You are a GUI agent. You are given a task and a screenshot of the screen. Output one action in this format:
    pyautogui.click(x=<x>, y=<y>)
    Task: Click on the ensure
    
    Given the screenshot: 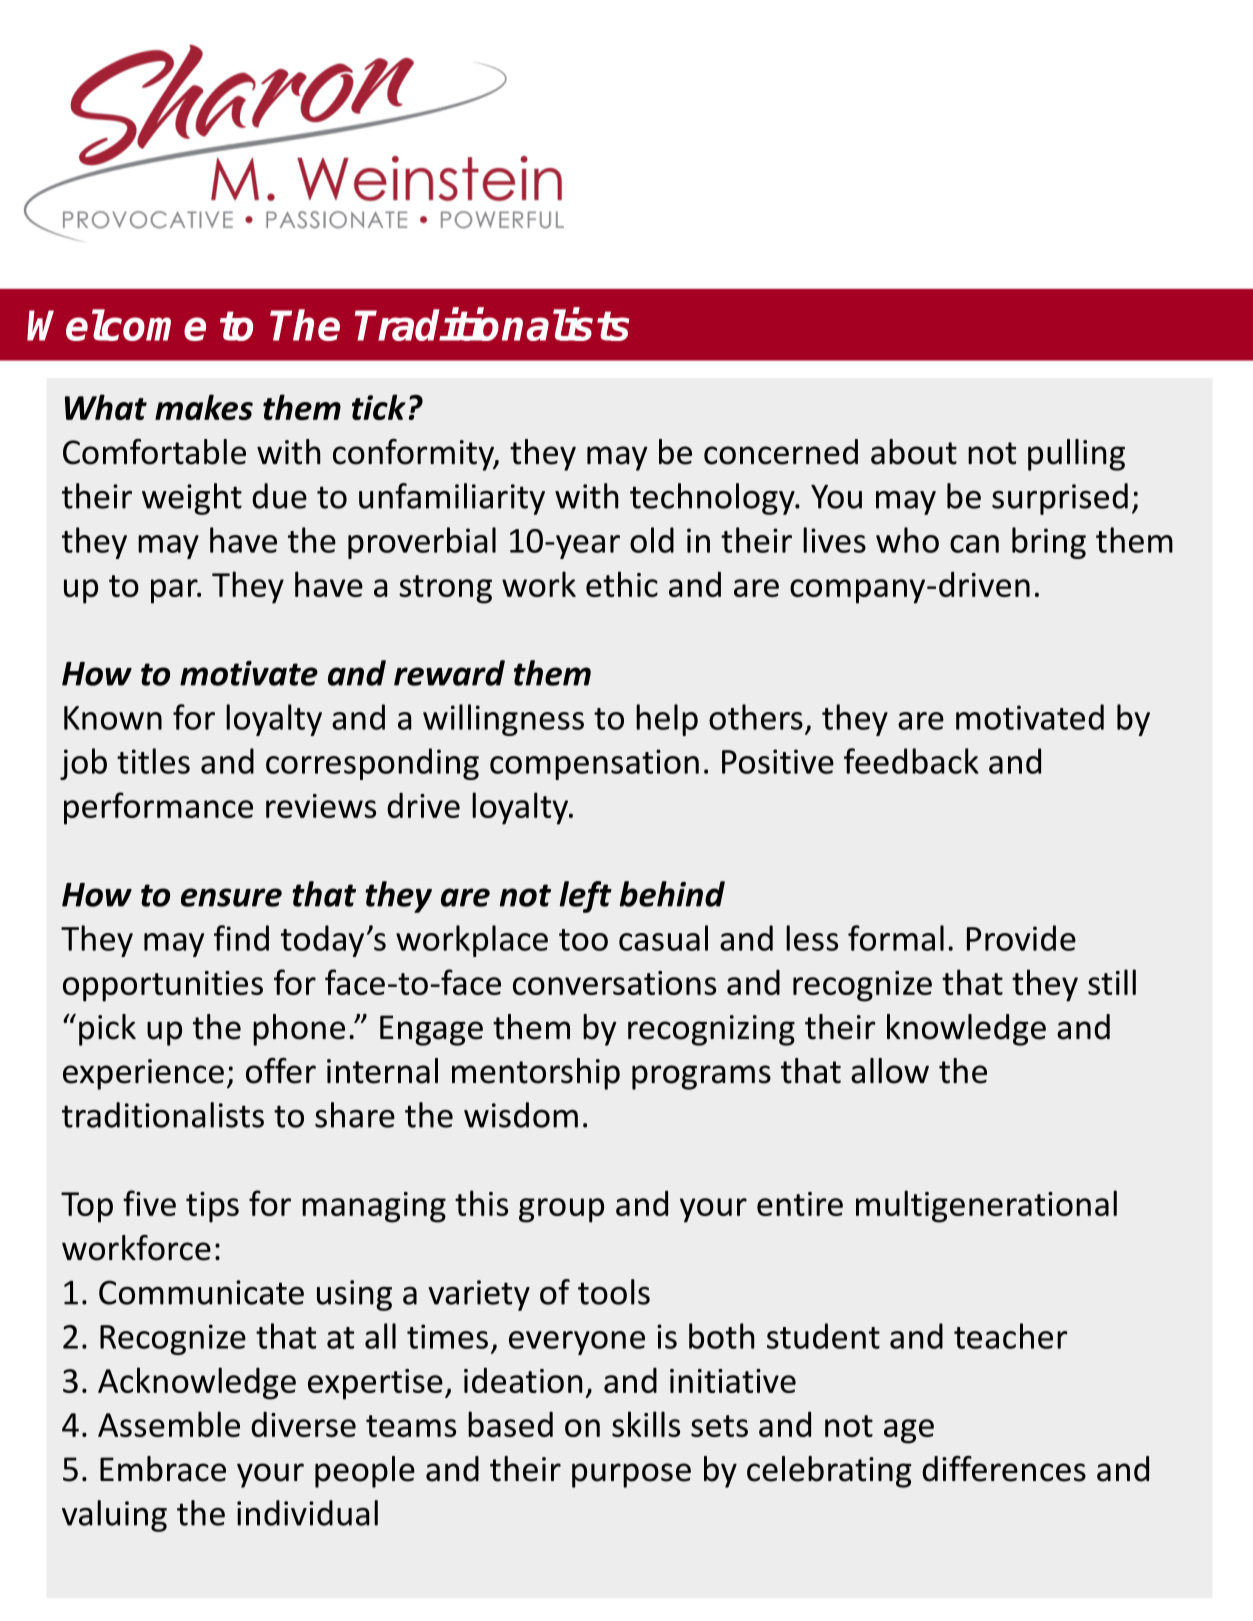 What is the action you would take?
    pyautogui.click(x=231, y=897)
